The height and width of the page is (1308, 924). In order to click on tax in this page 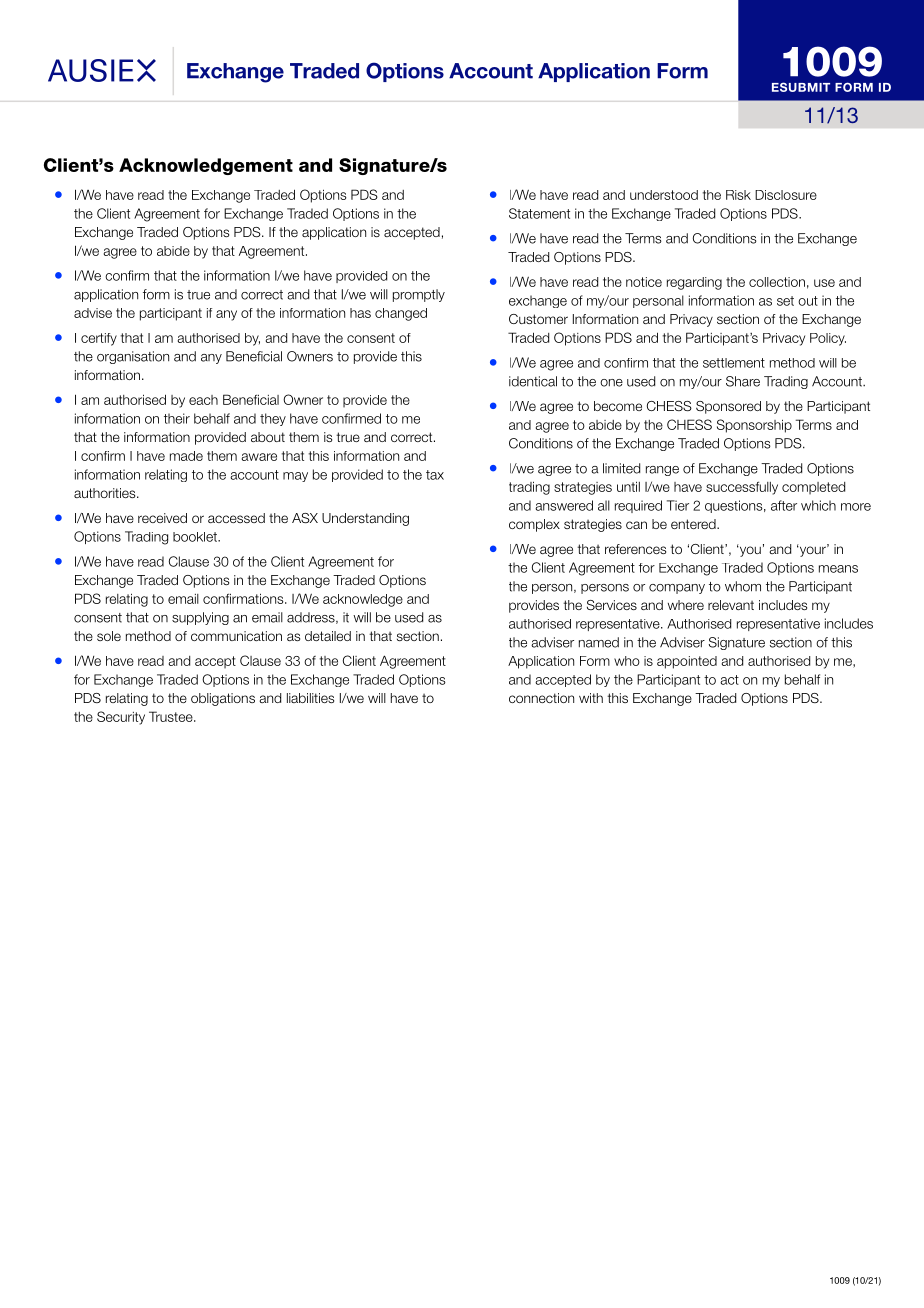, I will do `click(435, 475)`.
